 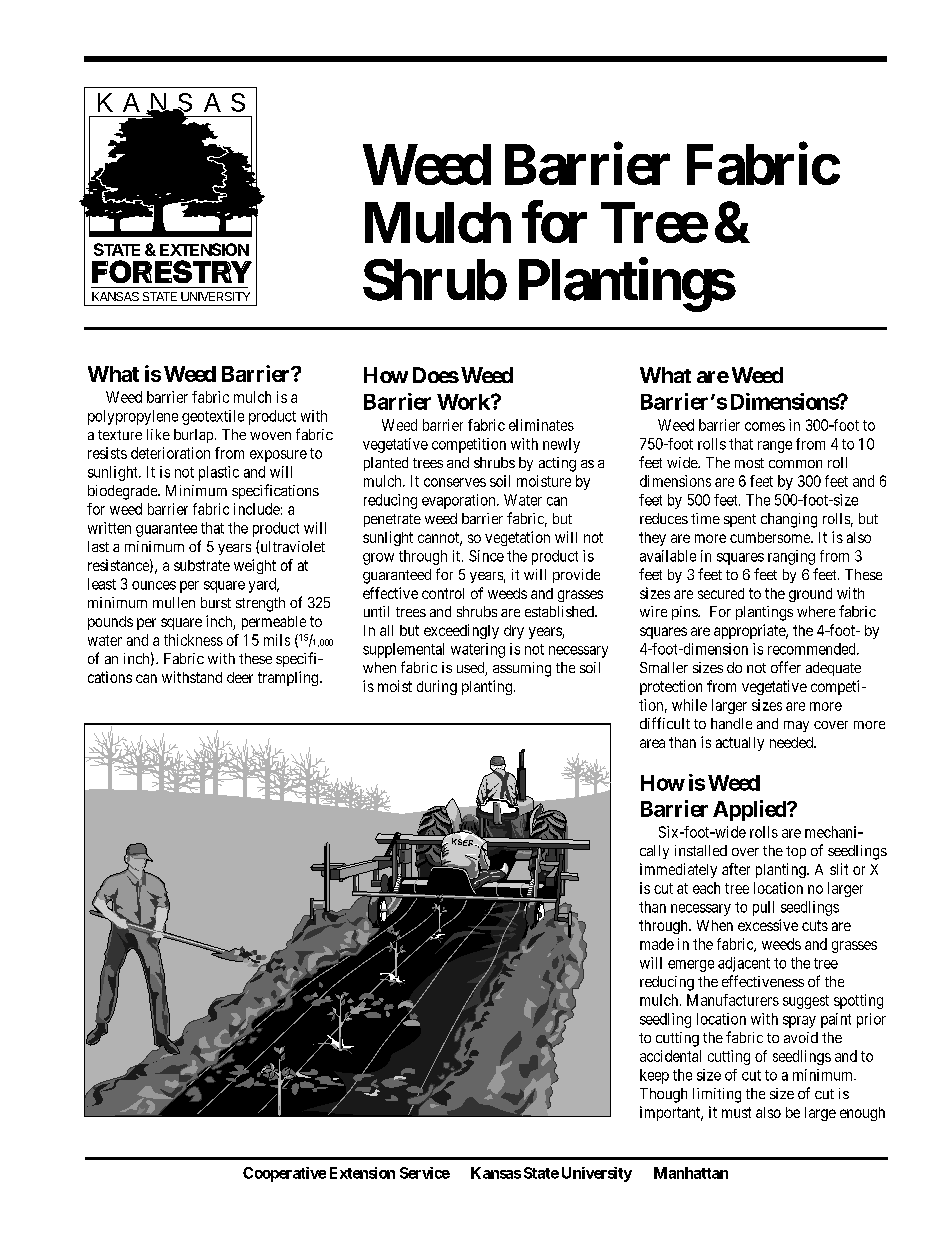 What do you see at coordinates (796, 726) in the screenshot?
I see `may` at bounding box center [796, 726].
